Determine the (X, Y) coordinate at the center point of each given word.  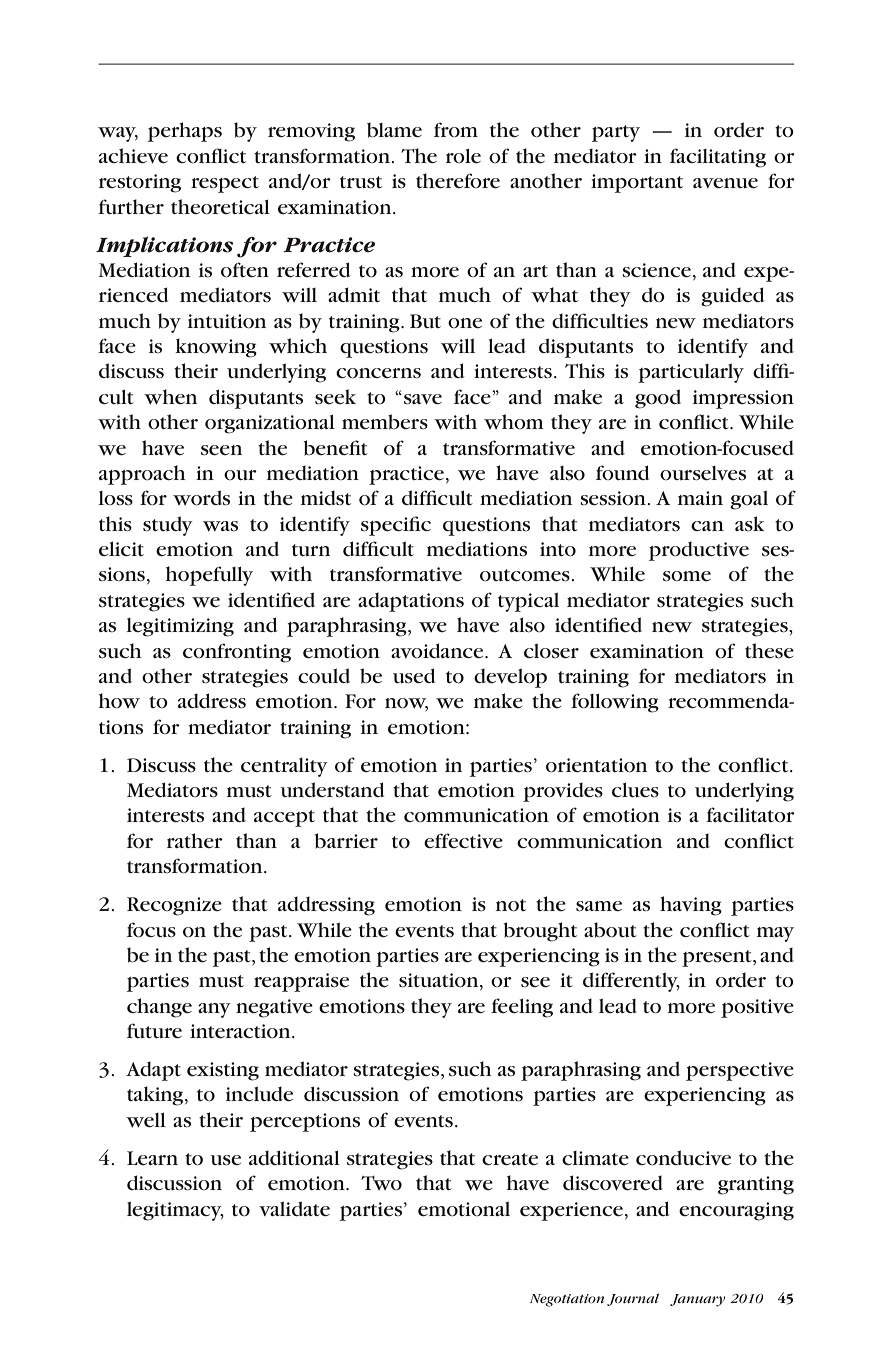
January (698, 1300)
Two (381, 1183)
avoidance (438, 650)
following (615, 703)
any (214, 1010)
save (423, 399)
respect (225, 184)
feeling (522, 1008)
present (718, 958)
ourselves (703, 473)
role (463, 156)
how (119, 700)
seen (221, 450)
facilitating (718, 158)
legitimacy (175, 1211)
